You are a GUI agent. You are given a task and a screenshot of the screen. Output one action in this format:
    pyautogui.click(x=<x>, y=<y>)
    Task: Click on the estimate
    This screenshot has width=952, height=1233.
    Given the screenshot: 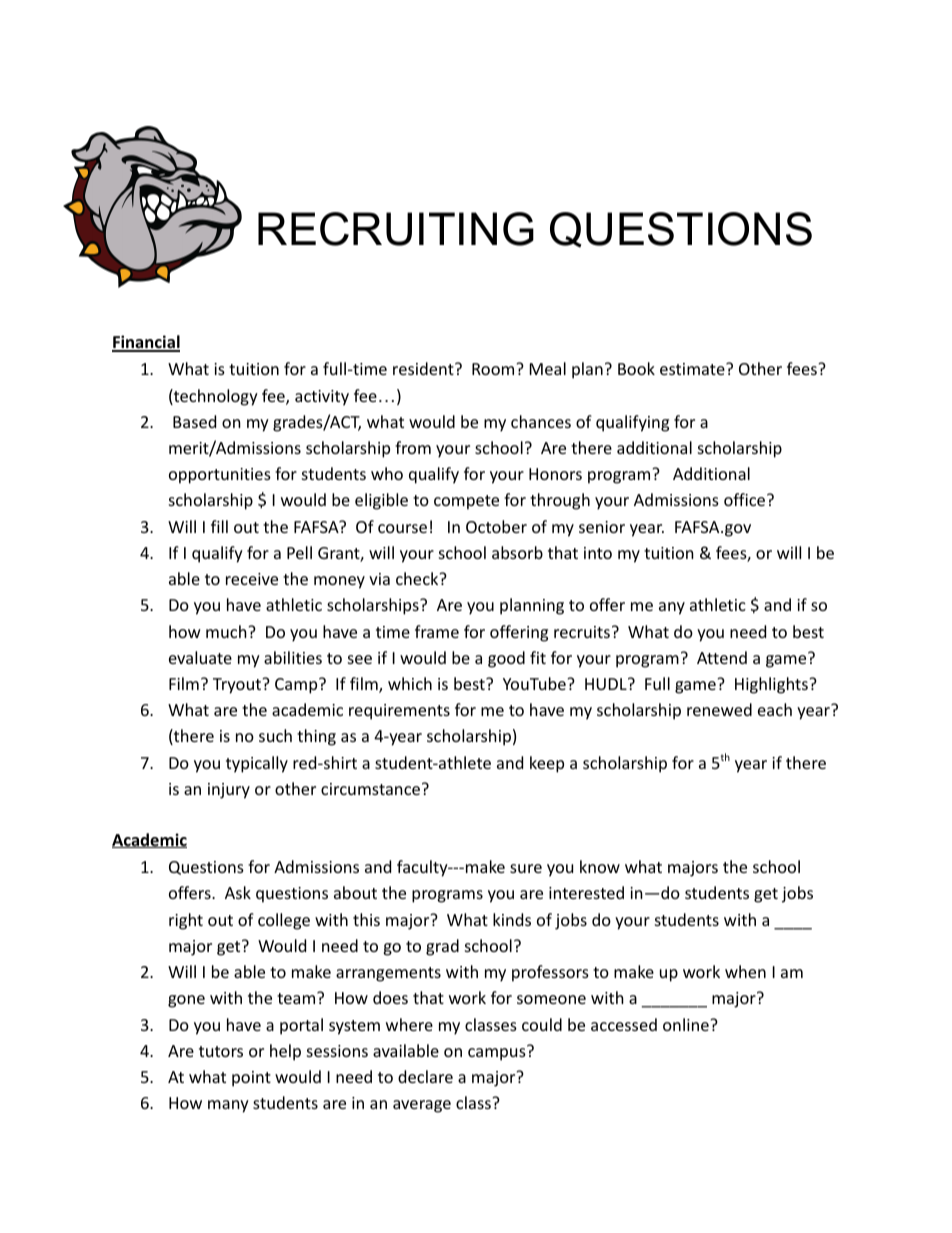 What is the action you would take?
    pyautogui.click(x=693, y=369)
